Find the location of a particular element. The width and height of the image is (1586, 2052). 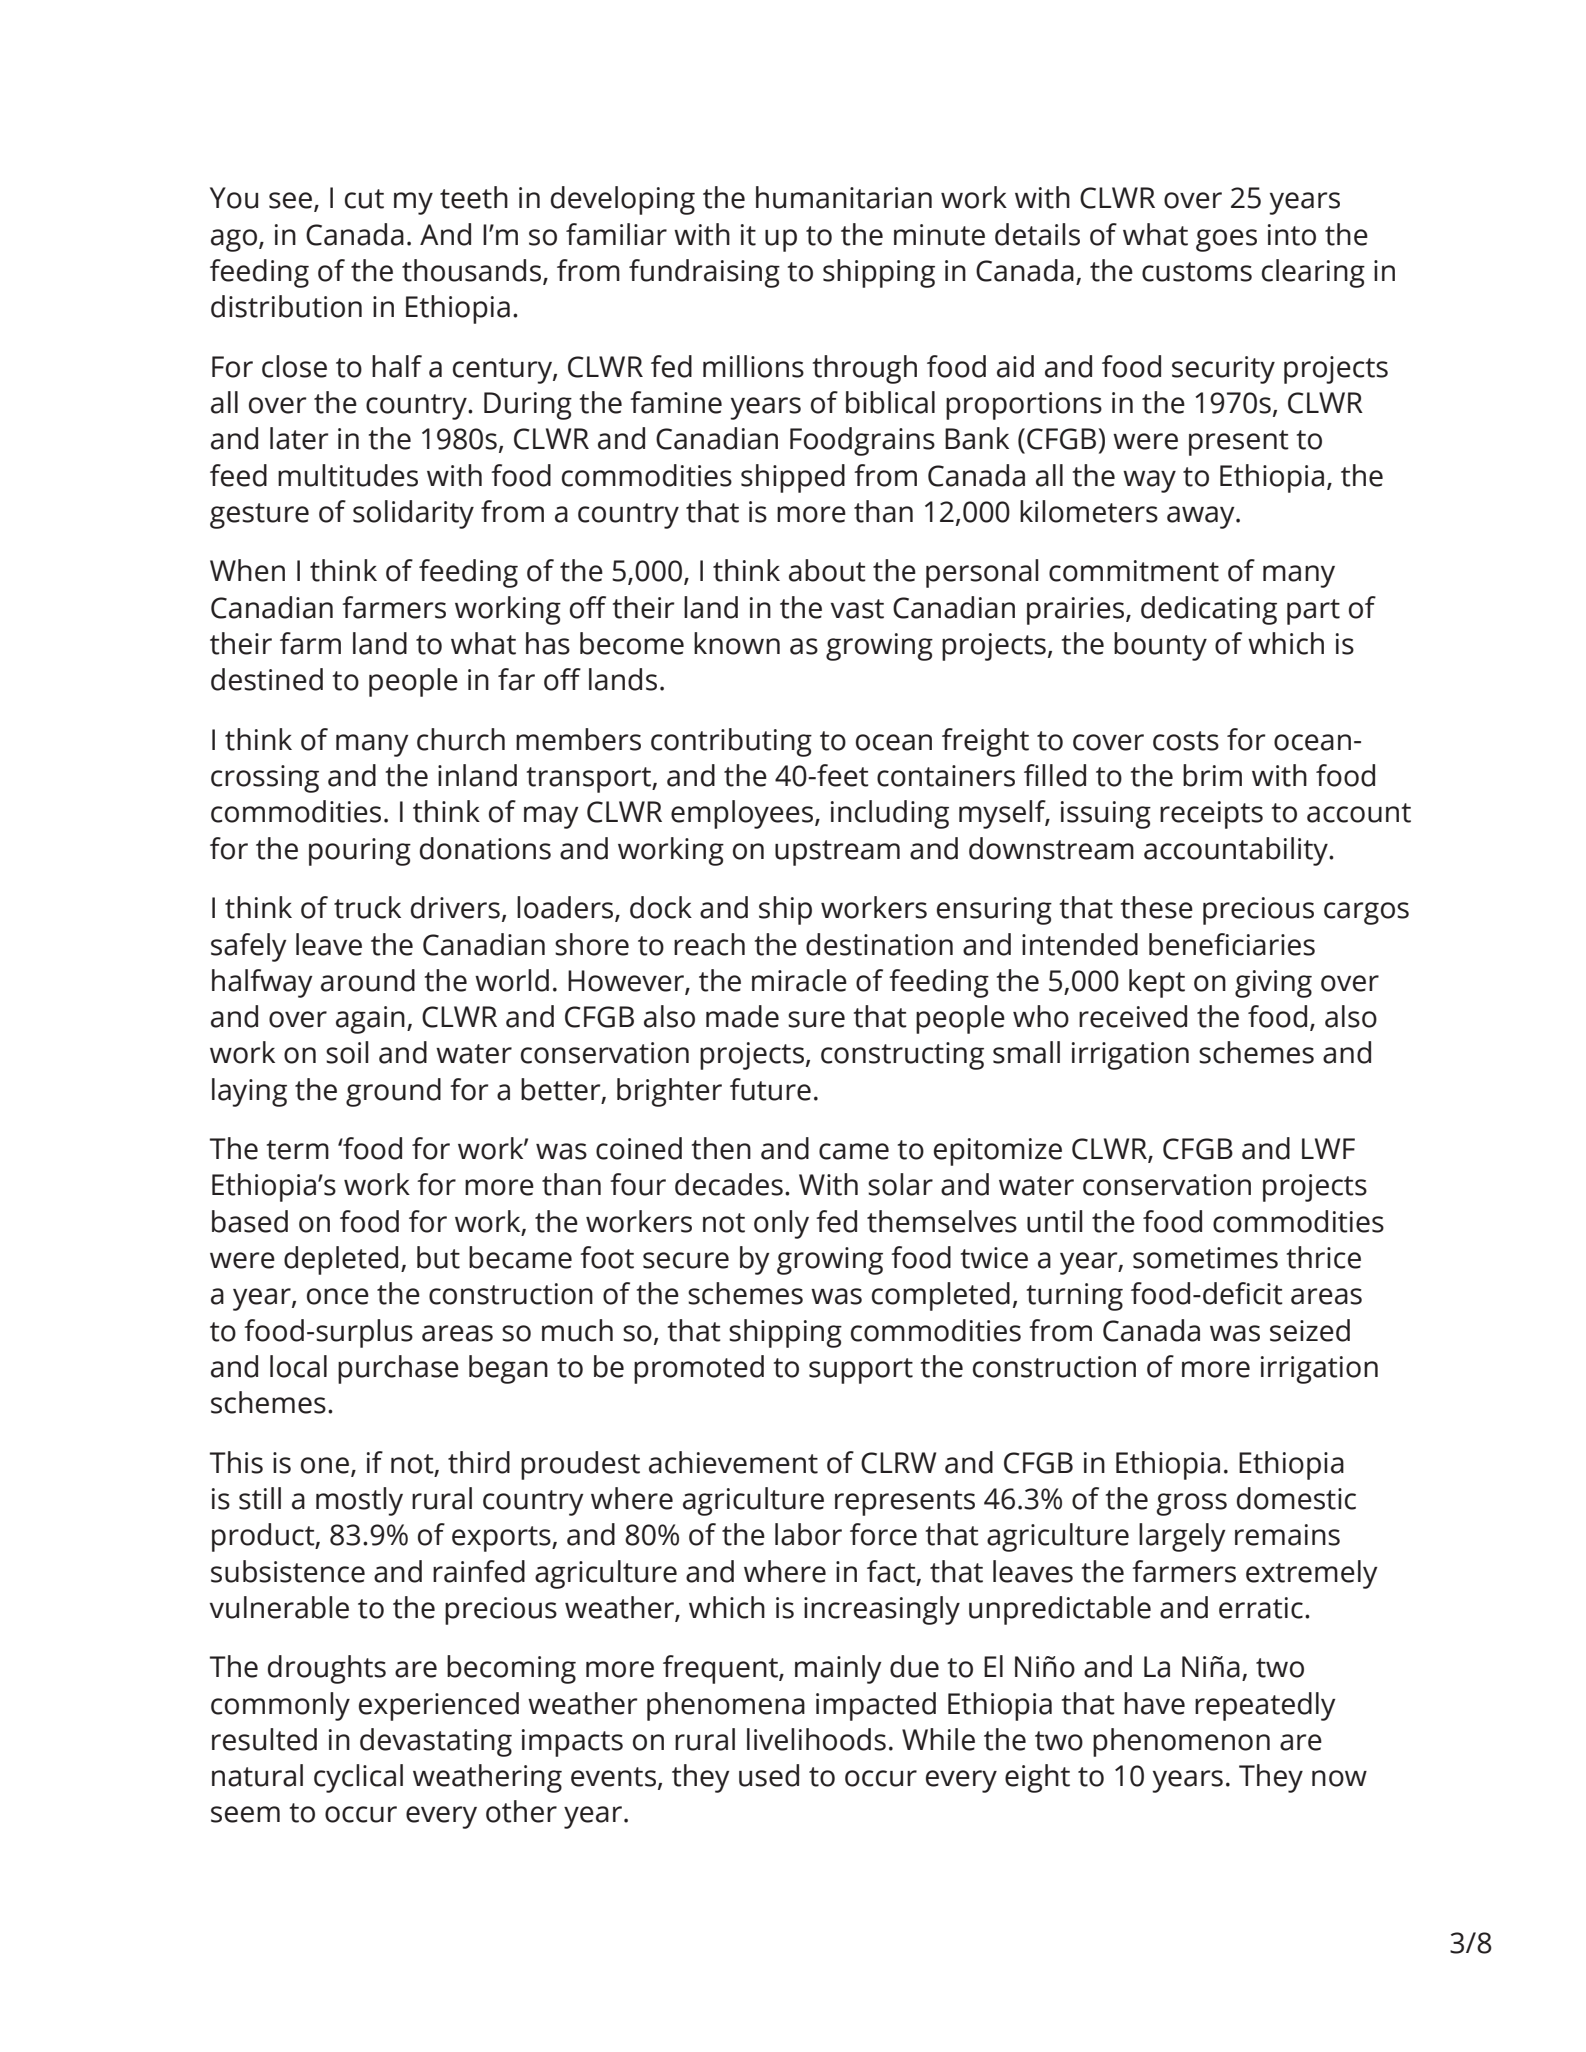

humanitarian is located at coordinates (844, 197).
